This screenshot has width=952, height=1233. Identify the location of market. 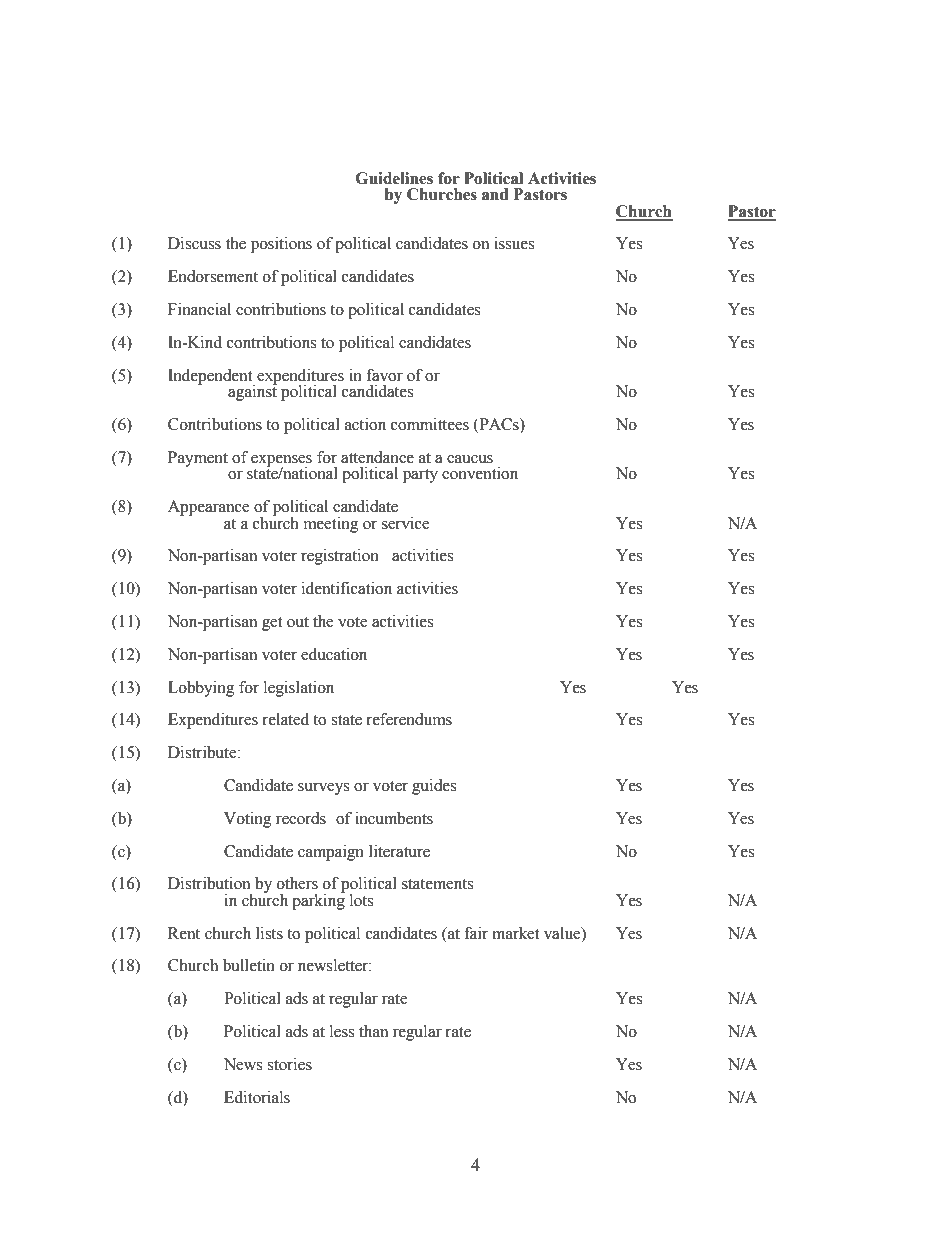
(515, 933).
